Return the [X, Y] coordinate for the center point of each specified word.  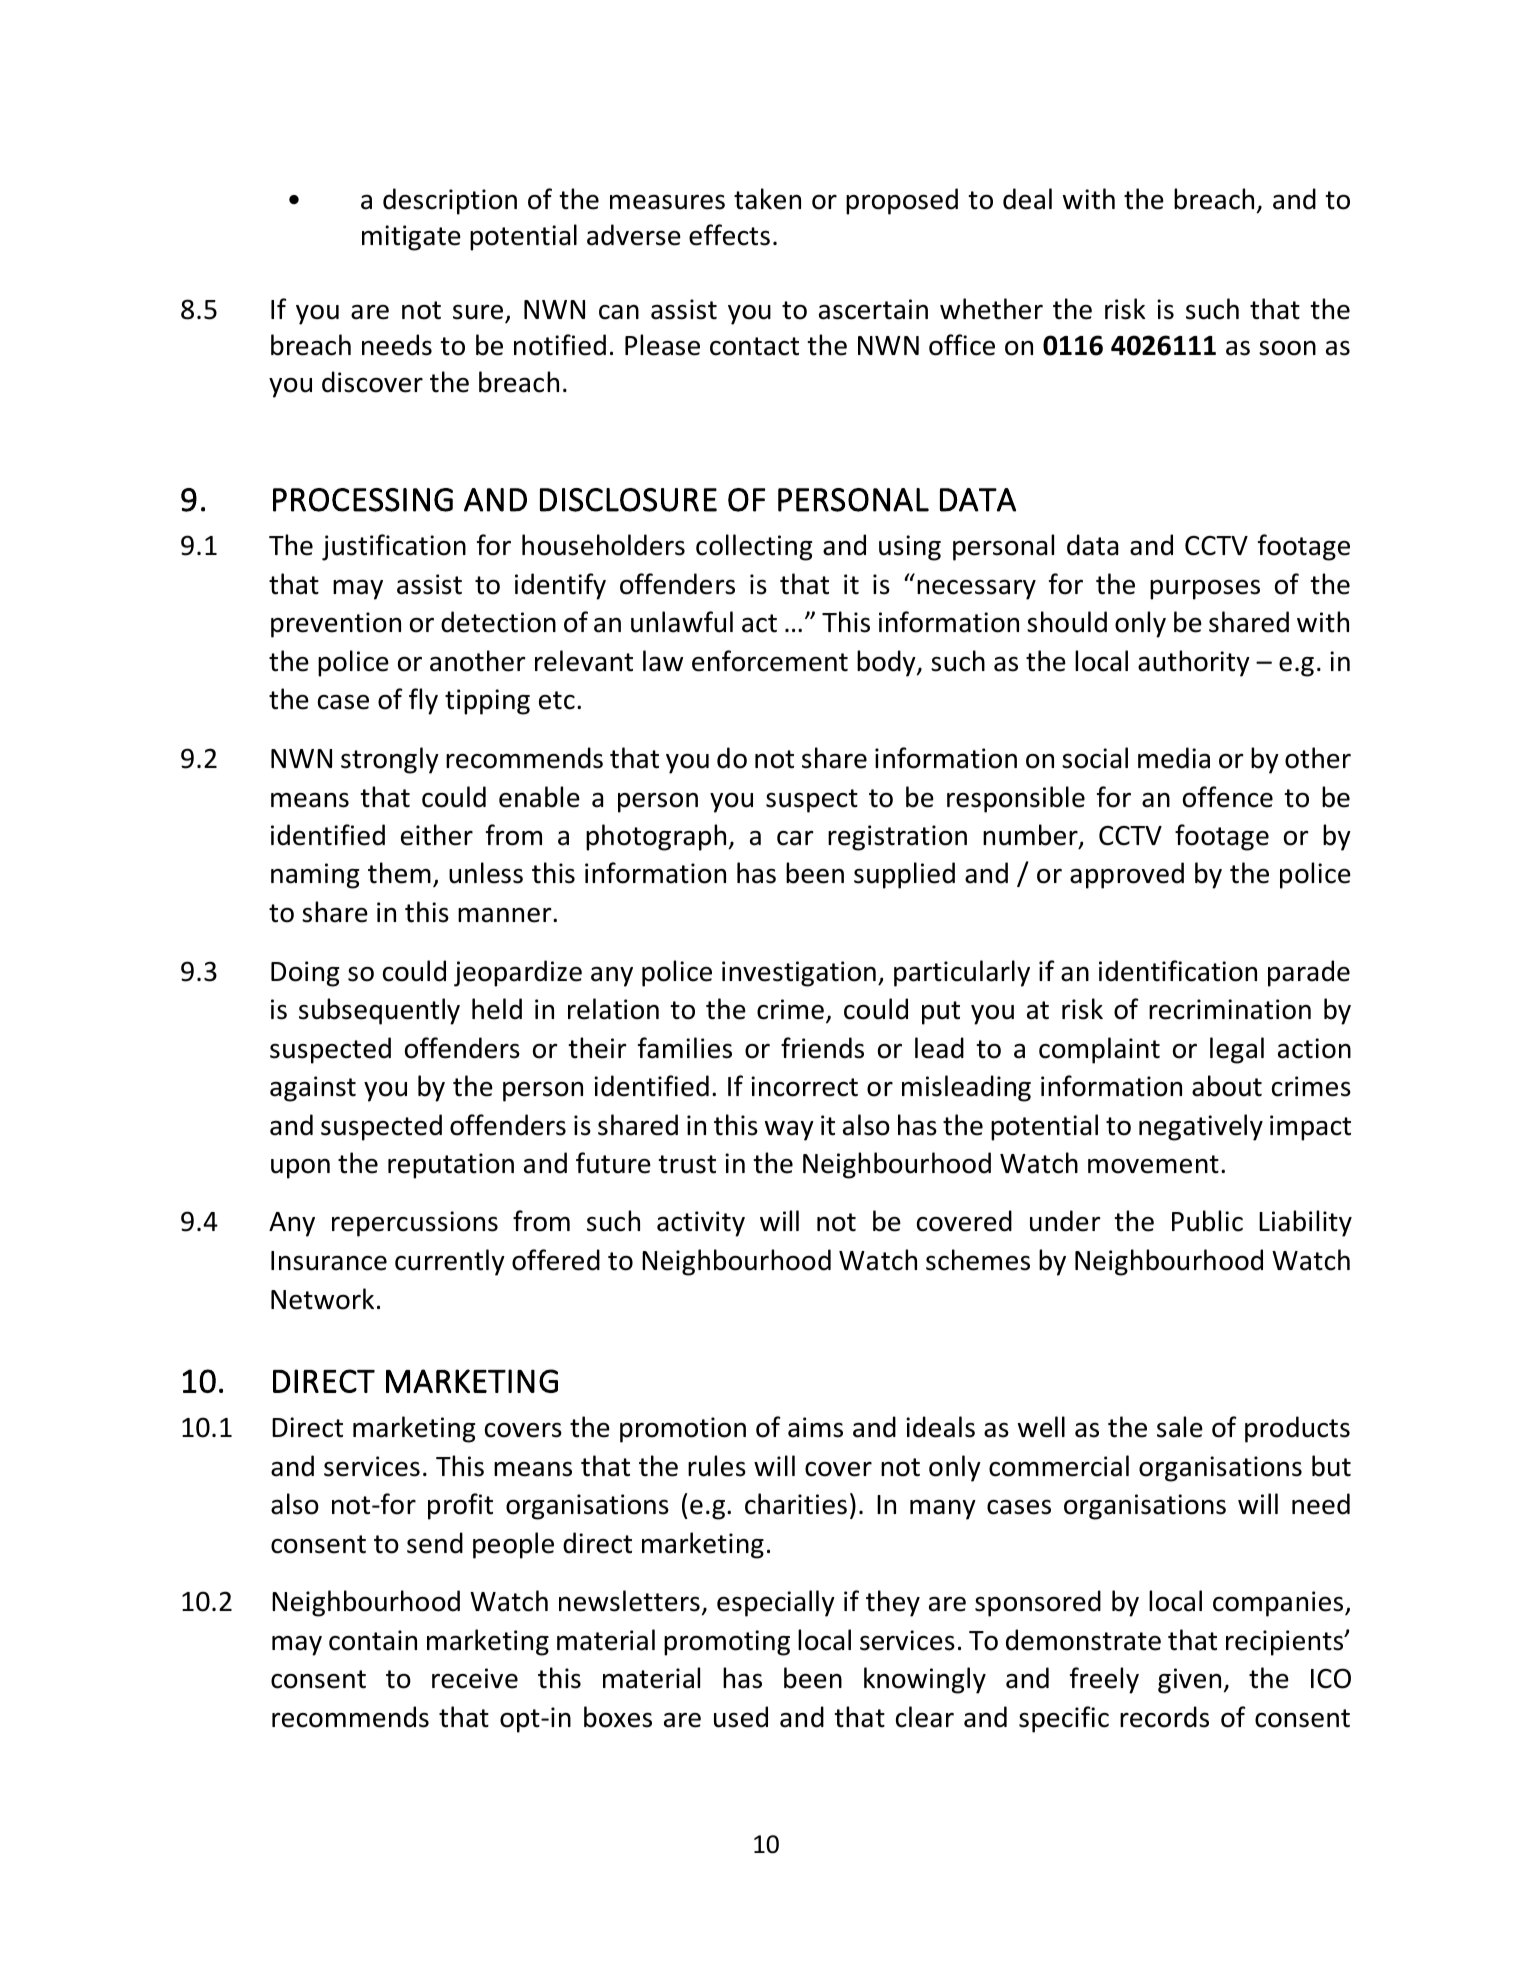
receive [475, 1678]
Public [1207, 1221]
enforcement [770, 661]
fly [423, 701]
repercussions [415, 1224]
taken [767, 199]
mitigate [411, 238]
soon [1287, 348]
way [789, 1131]
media [1174, 758]
